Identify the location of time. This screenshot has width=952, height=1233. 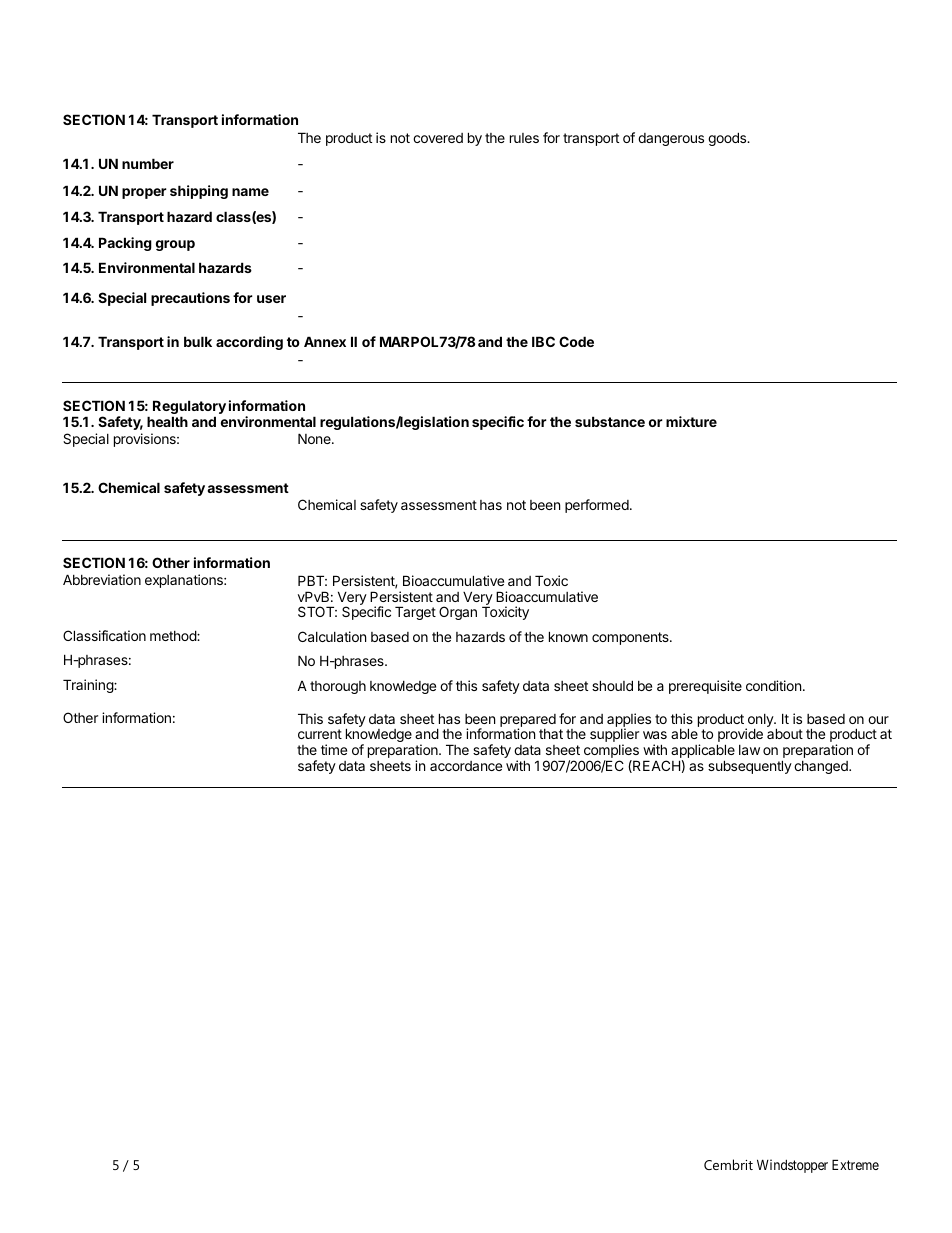
(334, 749).
